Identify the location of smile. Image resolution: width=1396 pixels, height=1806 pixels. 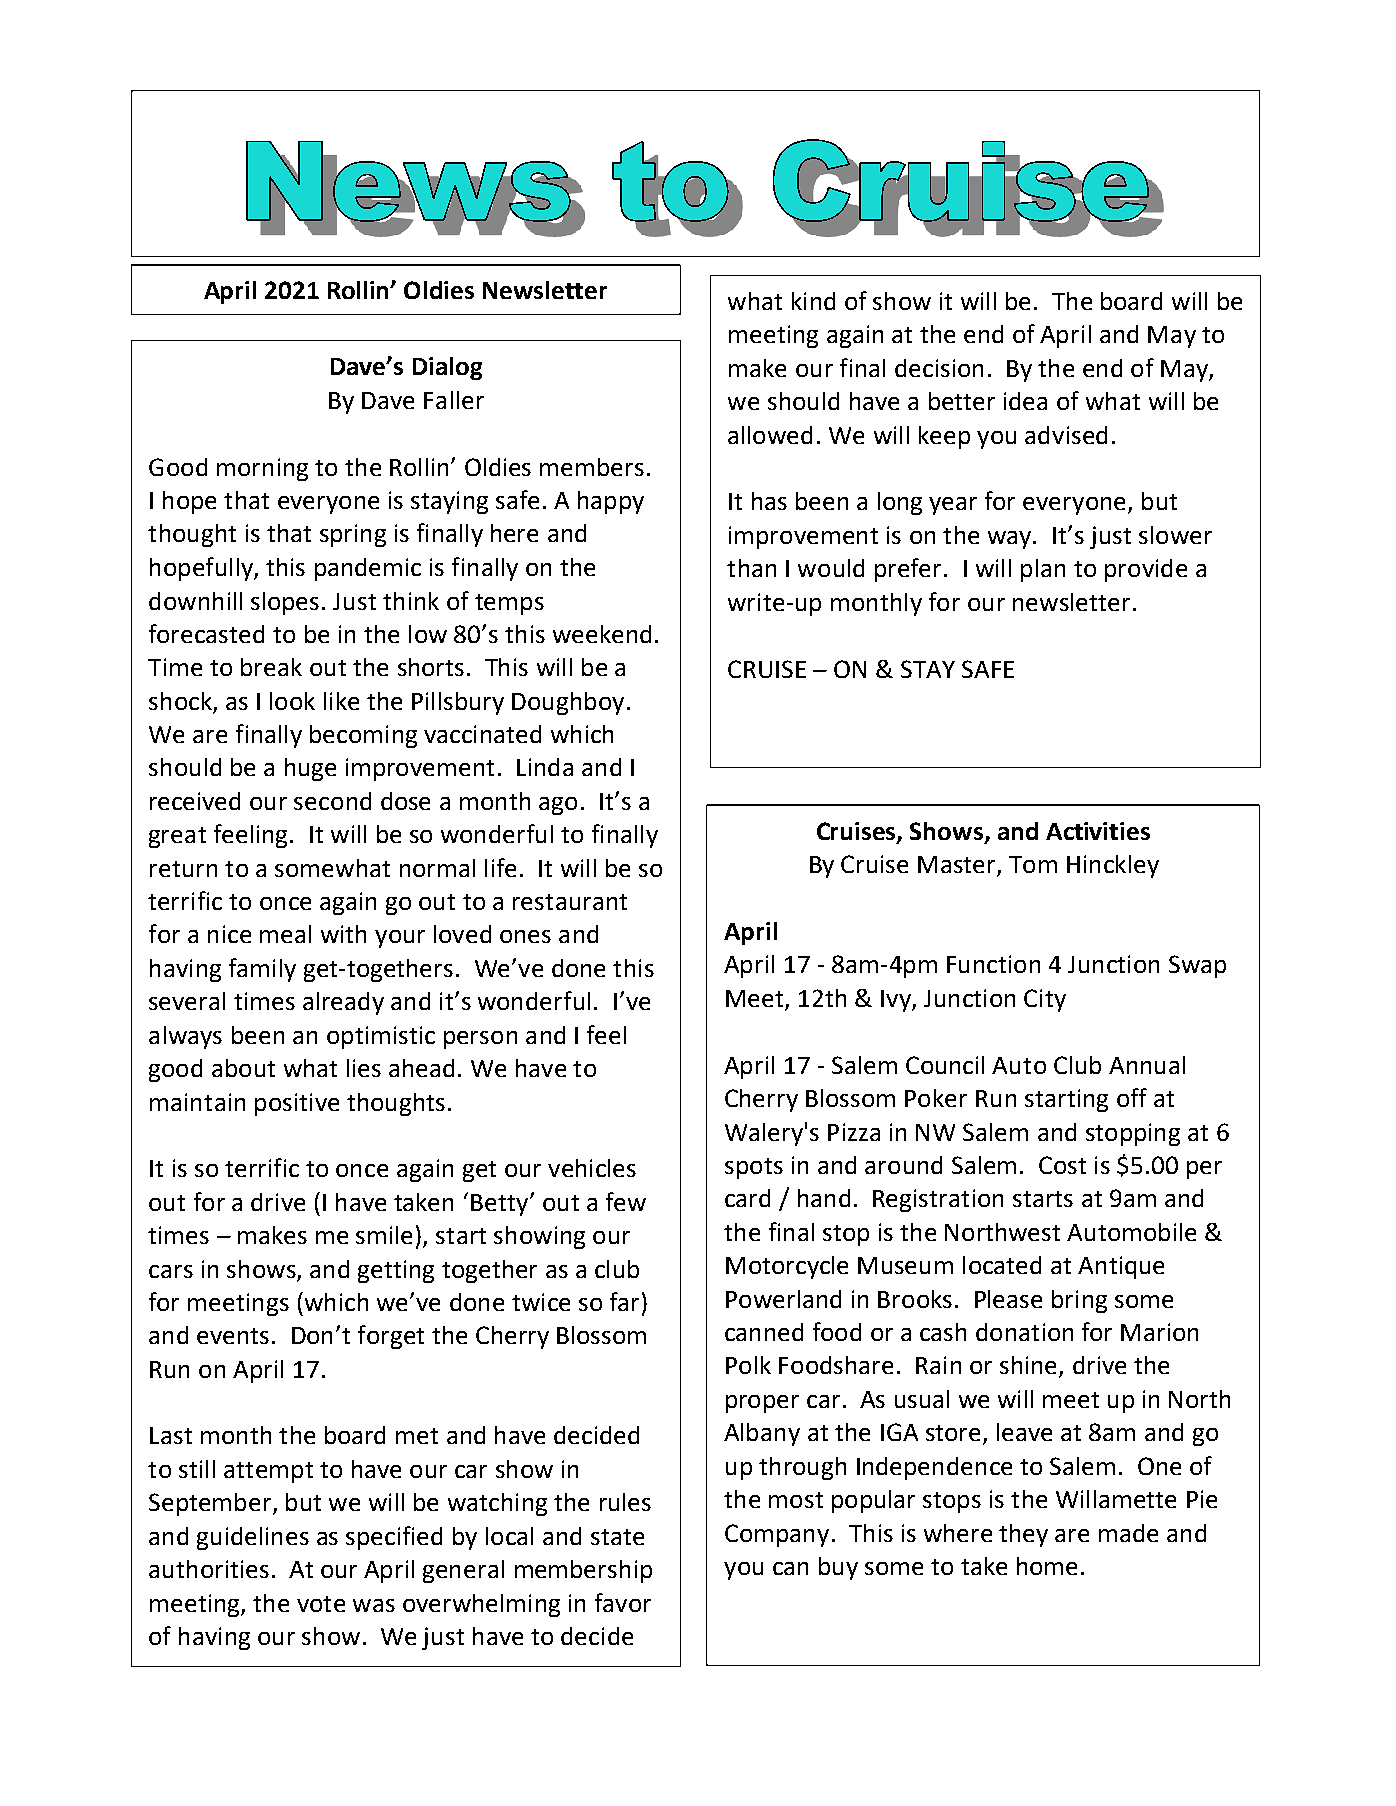
(384, 1235).
